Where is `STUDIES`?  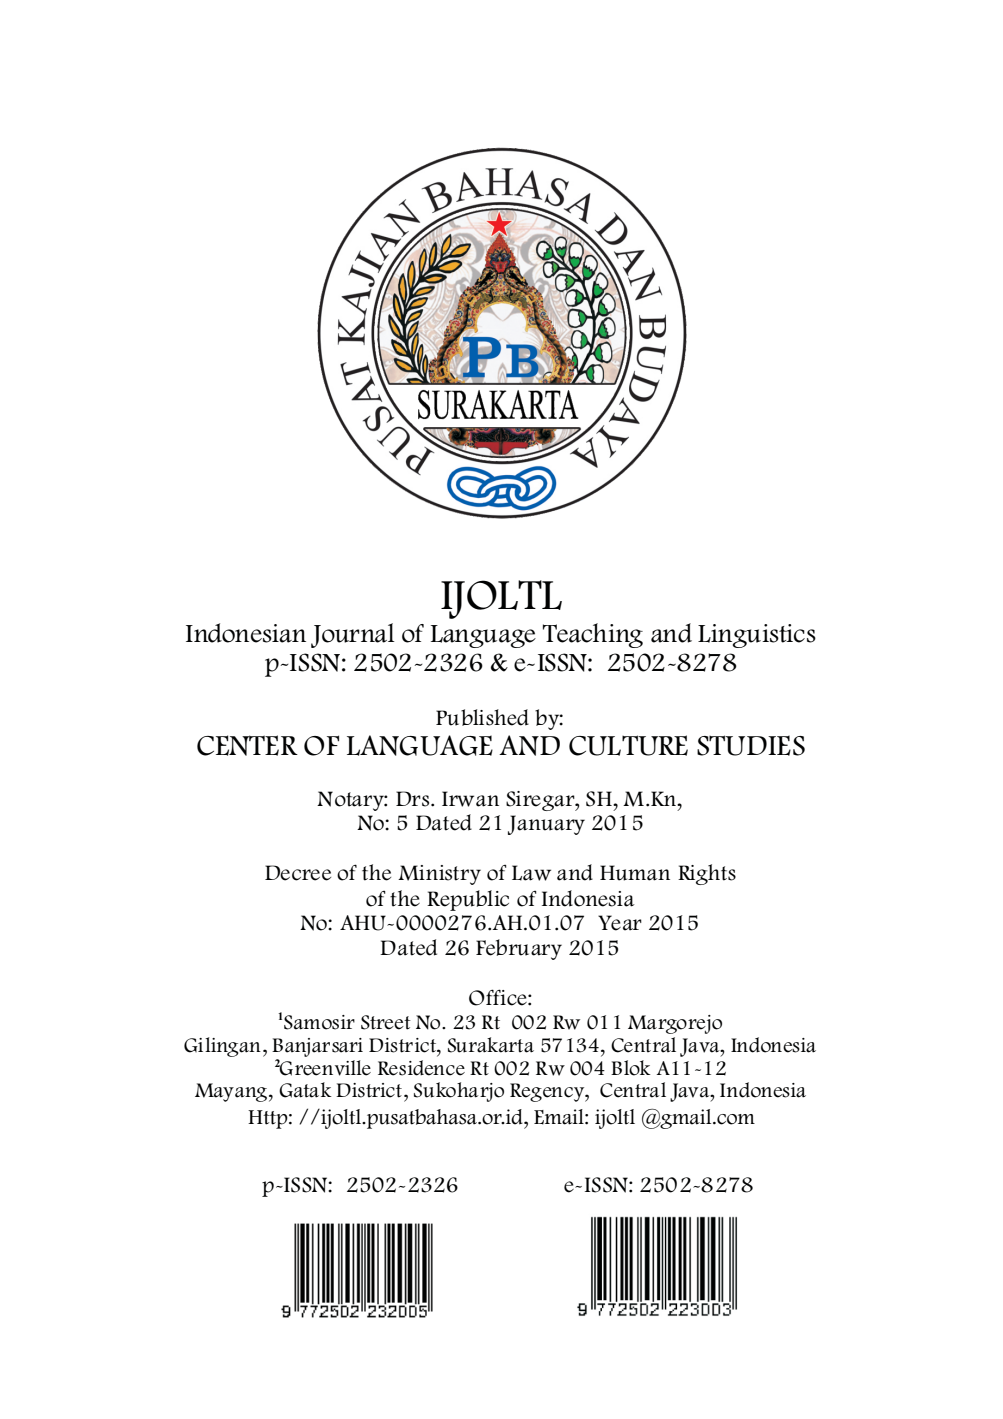
STUDIES is located at coordinates (751, 745).
